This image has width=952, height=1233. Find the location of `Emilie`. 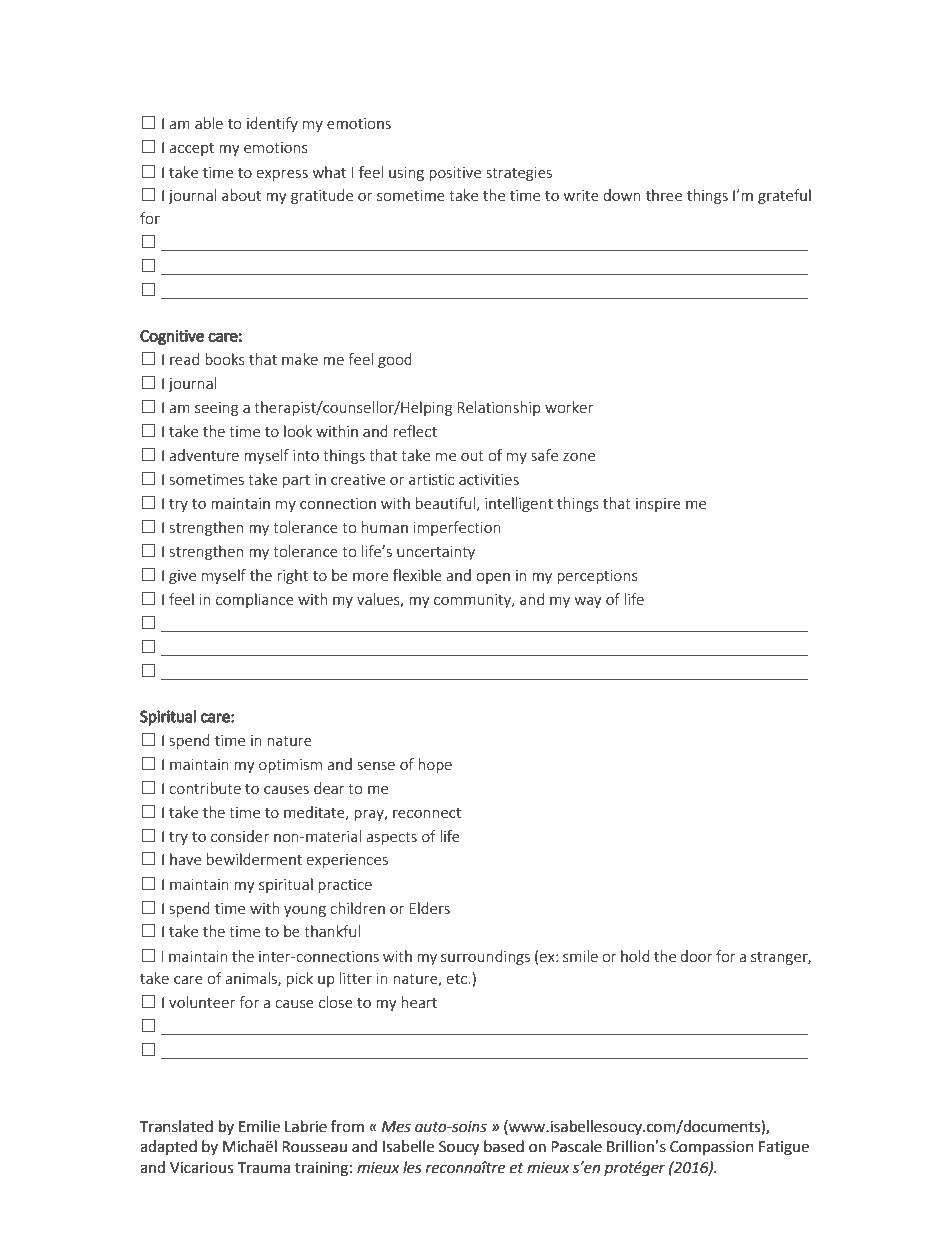

Emilie is located at coordinates (259, 1126).
